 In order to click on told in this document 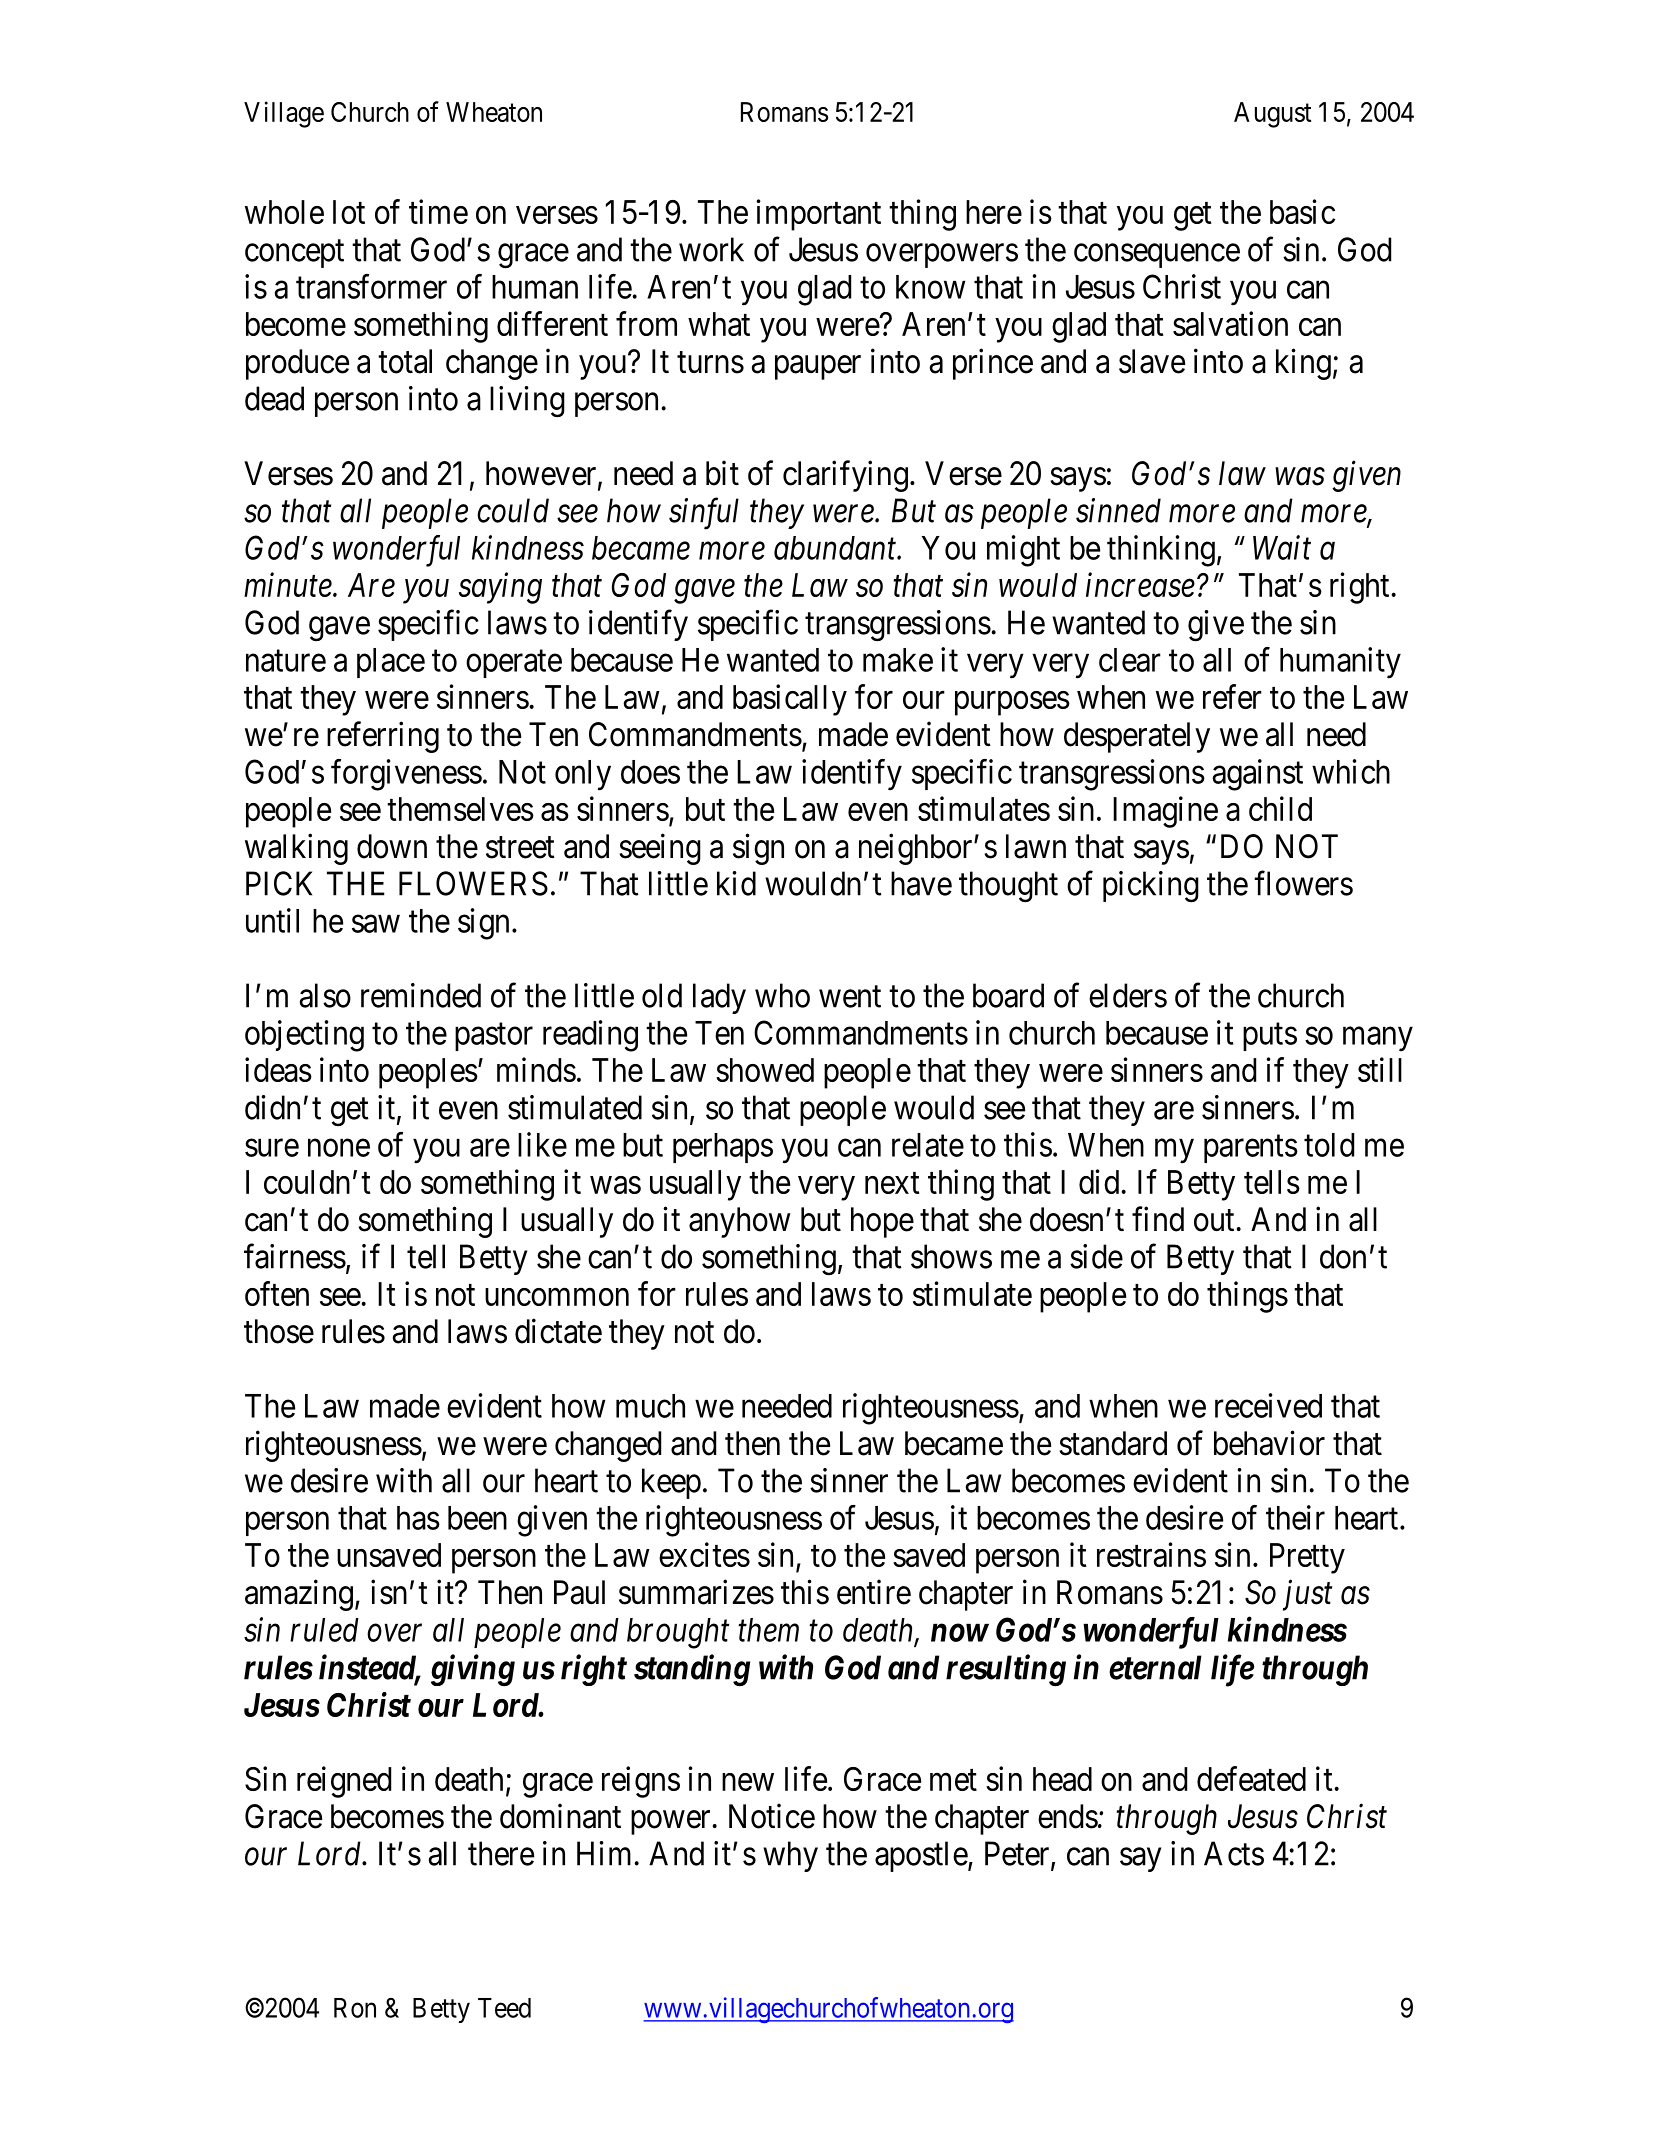, I will do `click(1329, 1145)`.
